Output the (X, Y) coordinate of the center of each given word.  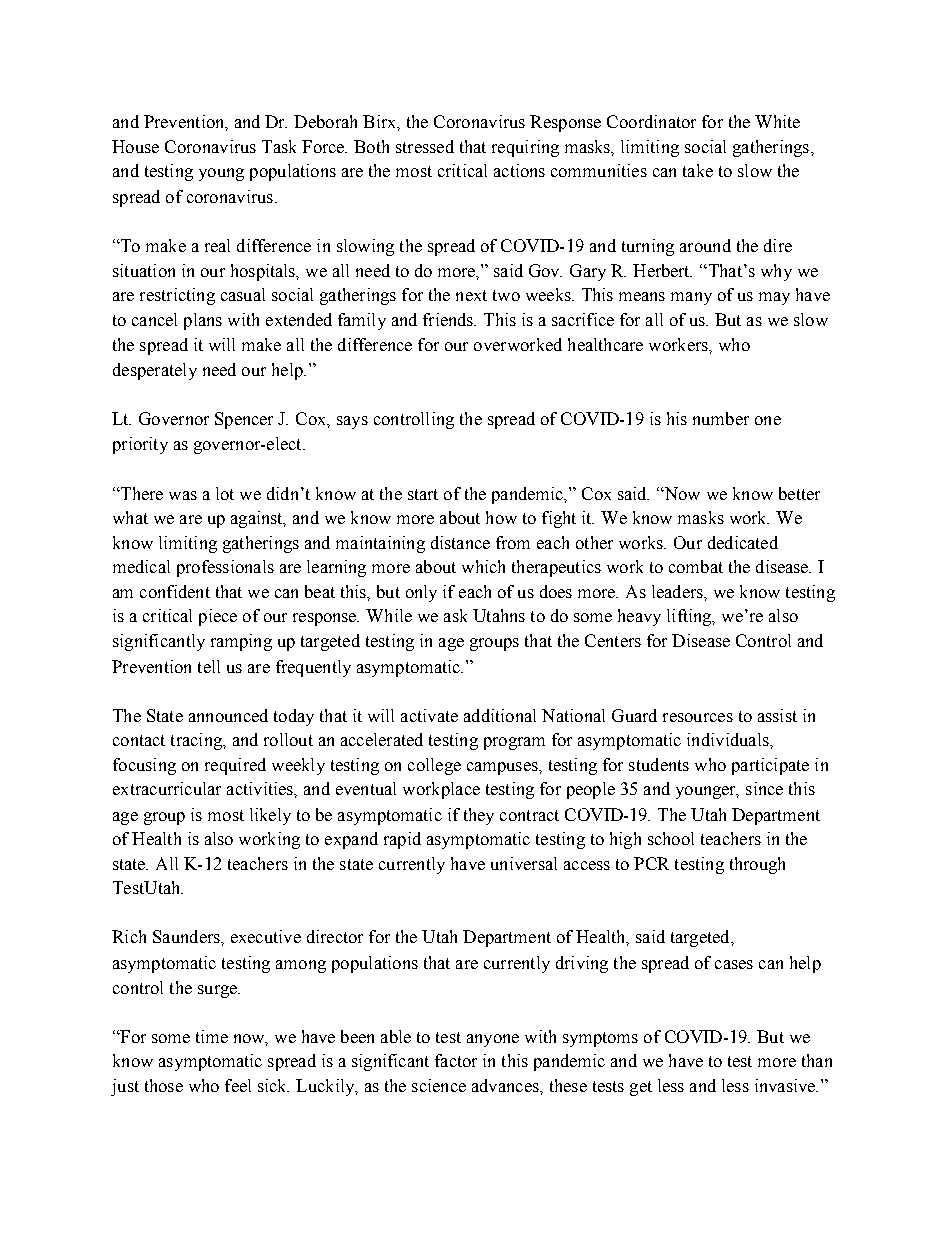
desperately (155, 371)
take (698, 170)
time (212, 1036)
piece (218, 617)
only (421, 593)
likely (270, 816)
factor (456, 1060)
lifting (690, 617)
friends (449, 319)
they (479, 816)
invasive (786, 1085)
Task (279, 146)
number (721, 418)
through (757, 865)
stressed (425, 146)
